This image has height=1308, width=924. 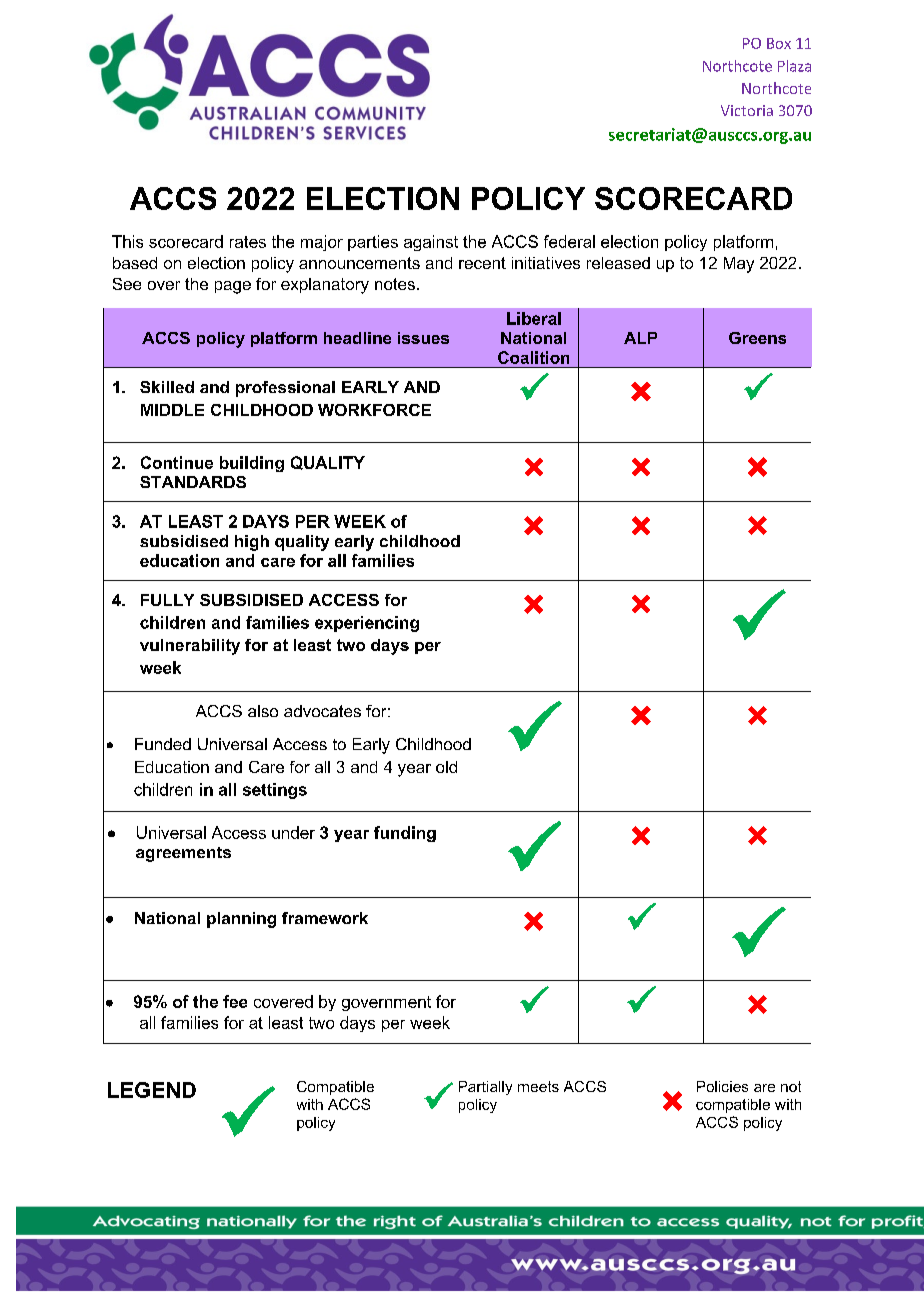 I want to click on agreements, so click(x=183, y=854).
